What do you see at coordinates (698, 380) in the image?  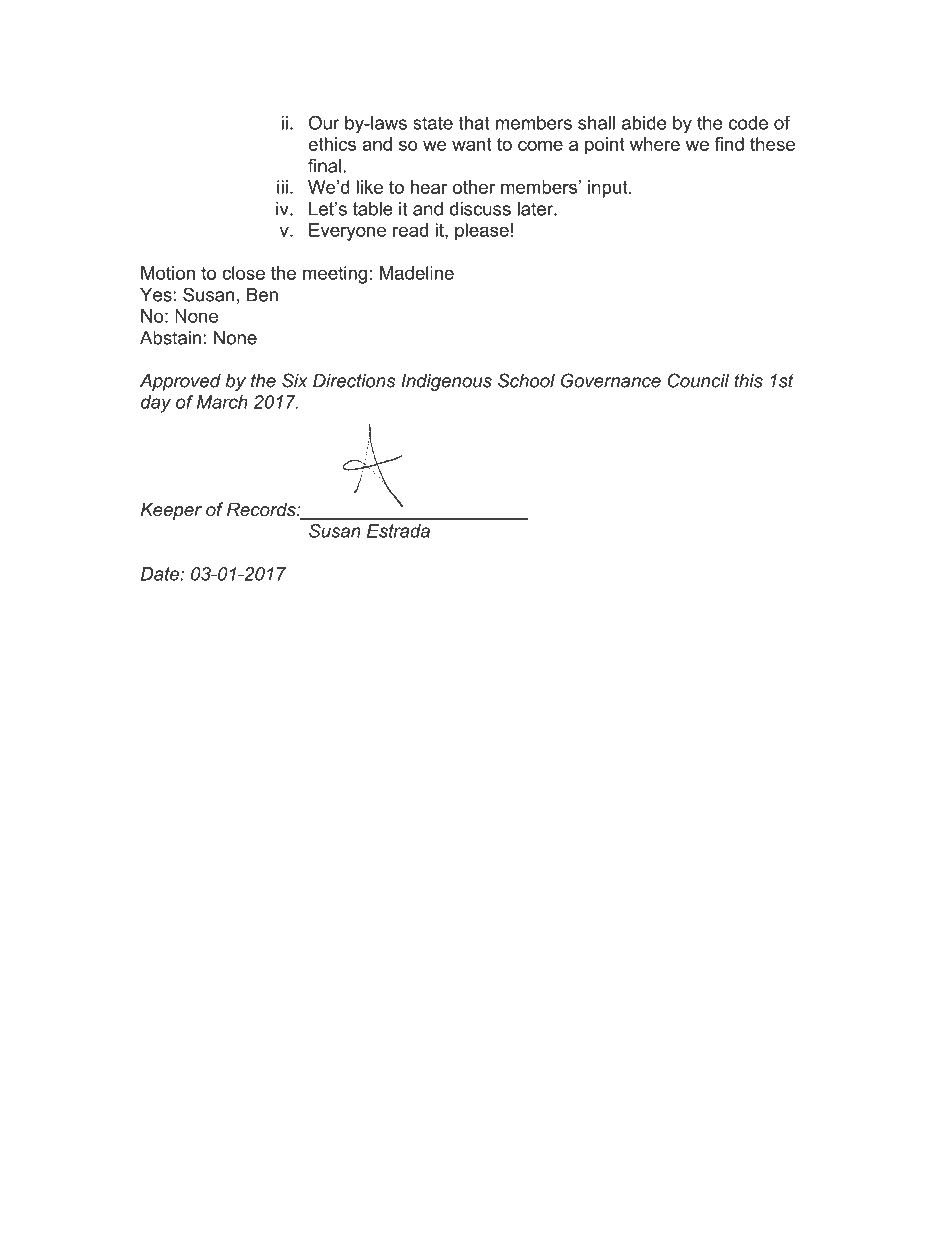 I see `Council` at bounding box center [698, 380].
